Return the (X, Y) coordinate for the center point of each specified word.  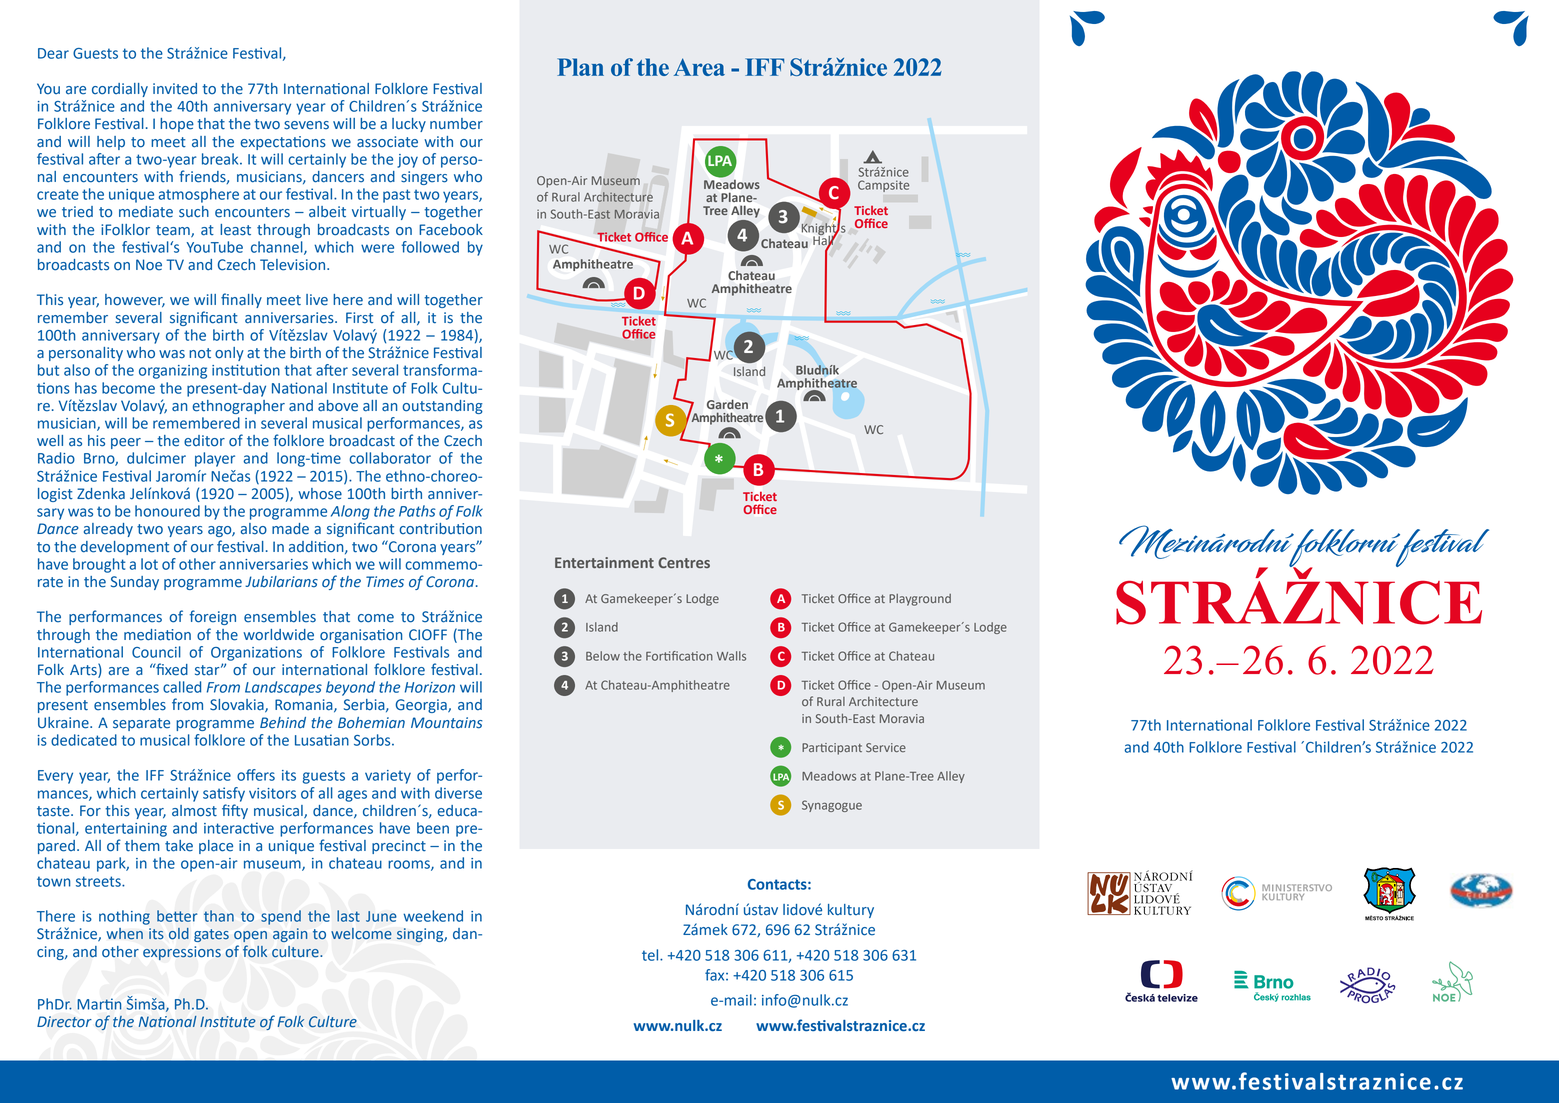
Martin (99, 1004)
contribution (440, 529)
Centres (684, 562)
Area (699, 67)
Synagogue (832, 806)
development (125, 548)
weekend (433, 916)
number (456, 124)
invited (175, 89)
